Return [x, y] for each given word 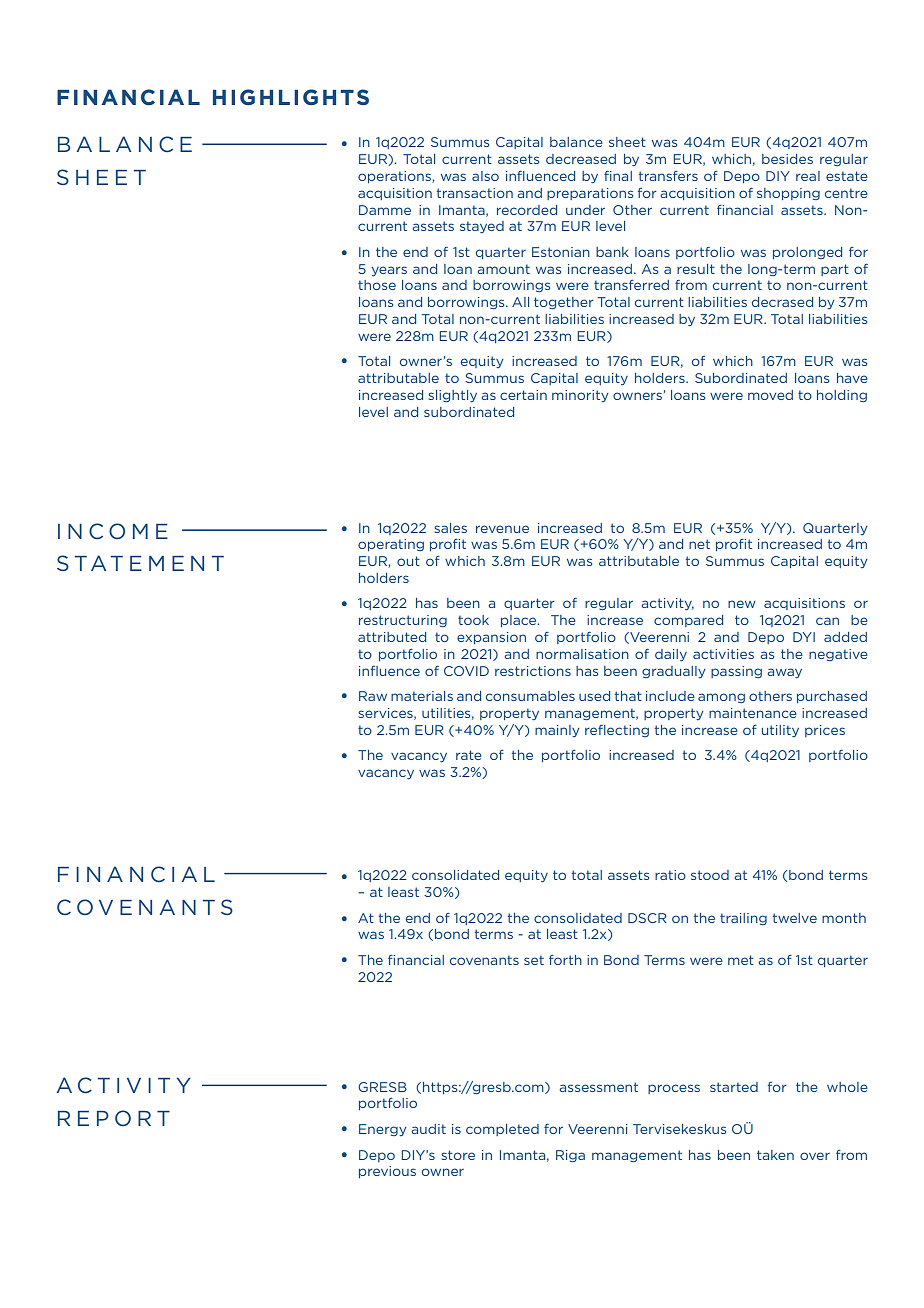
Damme [385, 210]
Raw [373, 696]
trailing [743, 919]
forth [565, 960]
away [784, 673]
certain [523, 395]
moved [770, 395]
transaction [474, 193]
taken [775, 1155]
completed [502, 1130]
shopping [788, 194]
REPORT [114, 1118]
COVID [466, 671]
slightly [452, 396]
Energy [383, 1130]
